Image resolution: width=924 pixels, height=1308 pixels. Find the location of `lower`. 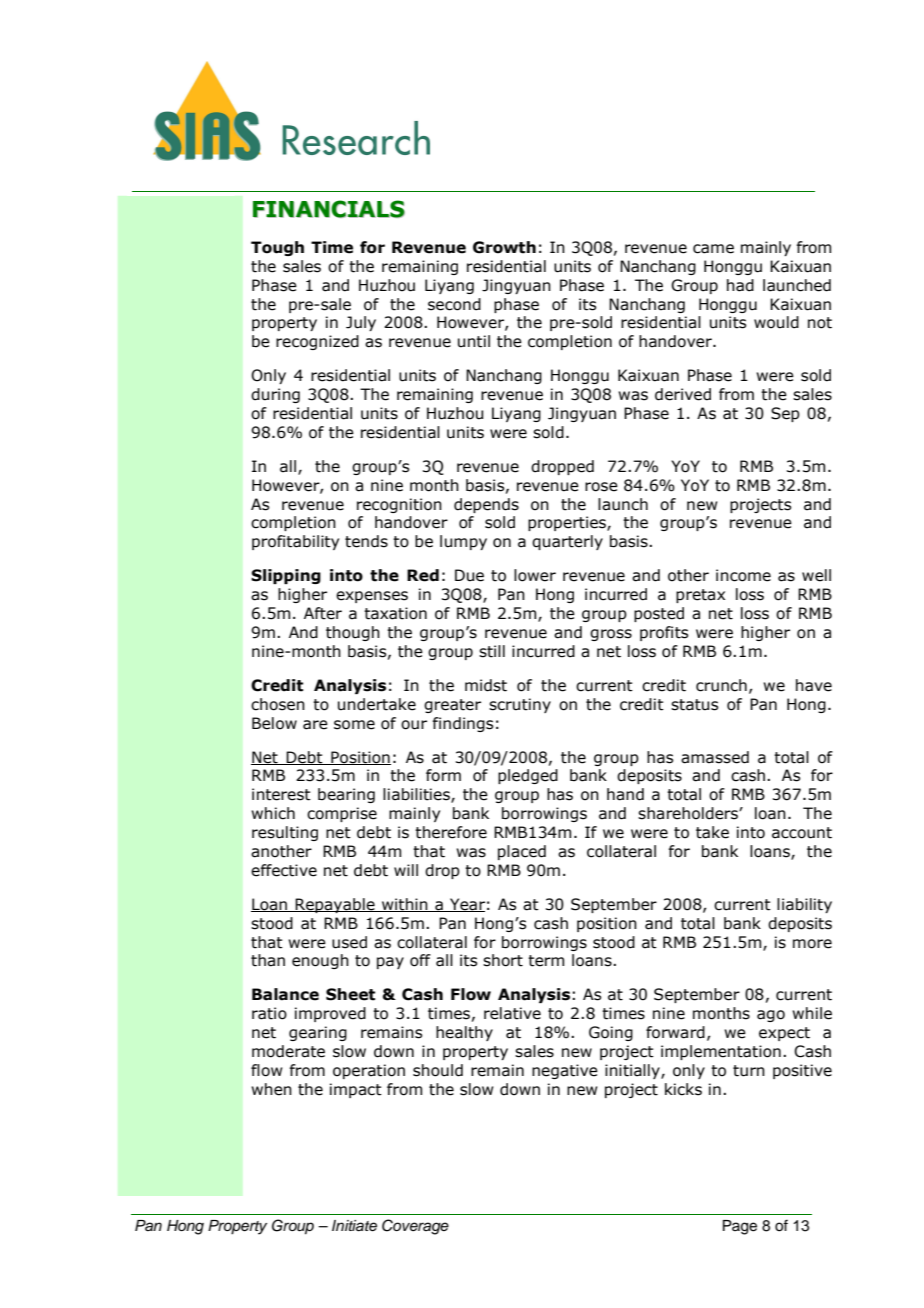

lower is located at coordinates (535, 575).
